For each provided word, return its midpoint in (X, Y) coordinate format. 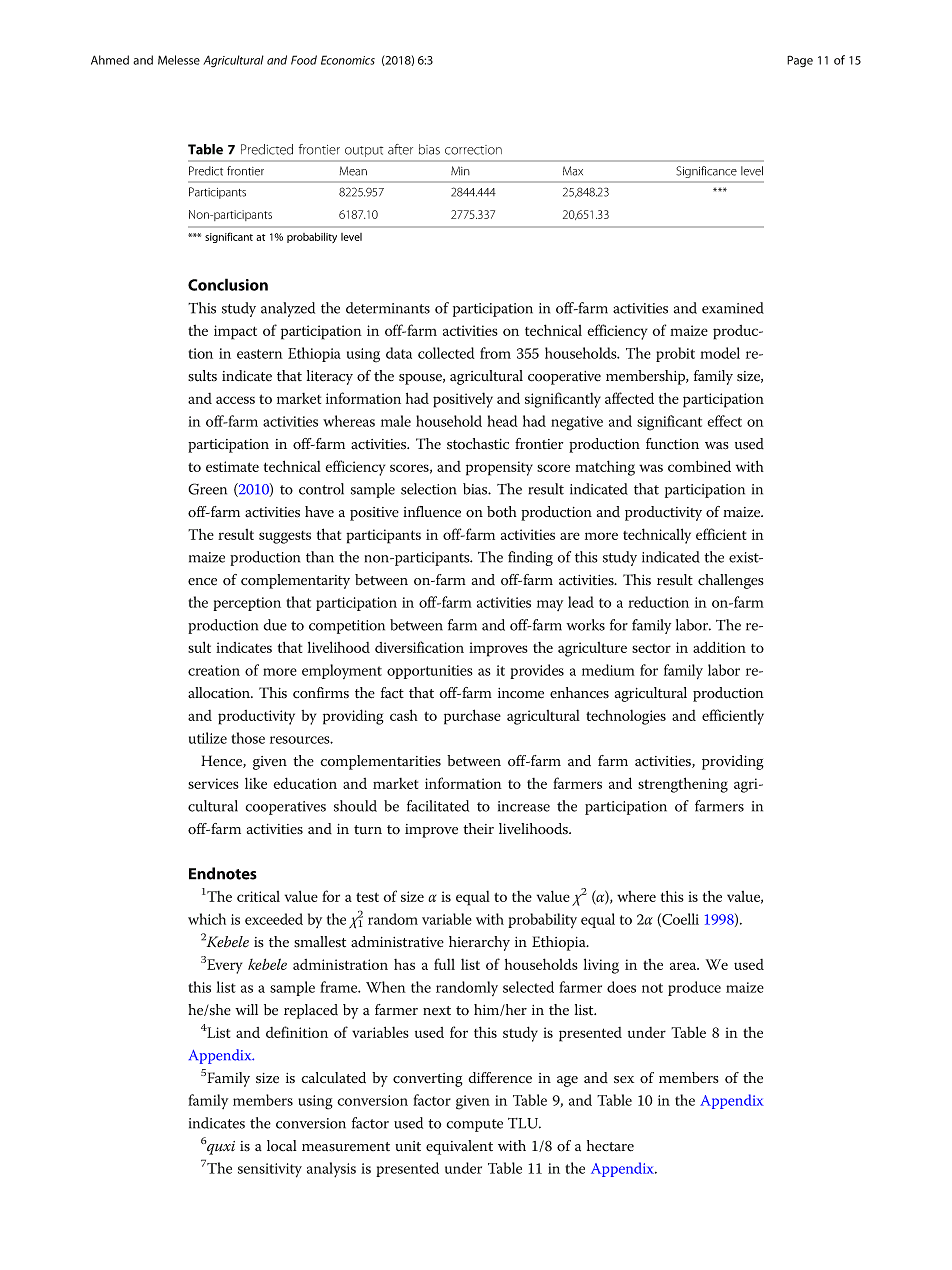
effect (724, 421)
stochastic (478, 444)
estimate (232, 466)
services (213, 783)
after (400, 149)
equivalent (459, 1147)
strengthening (683, 785)
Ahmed (110, 60)
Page (800, 61)
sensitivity (270, 1170)
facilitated (438, 806)
